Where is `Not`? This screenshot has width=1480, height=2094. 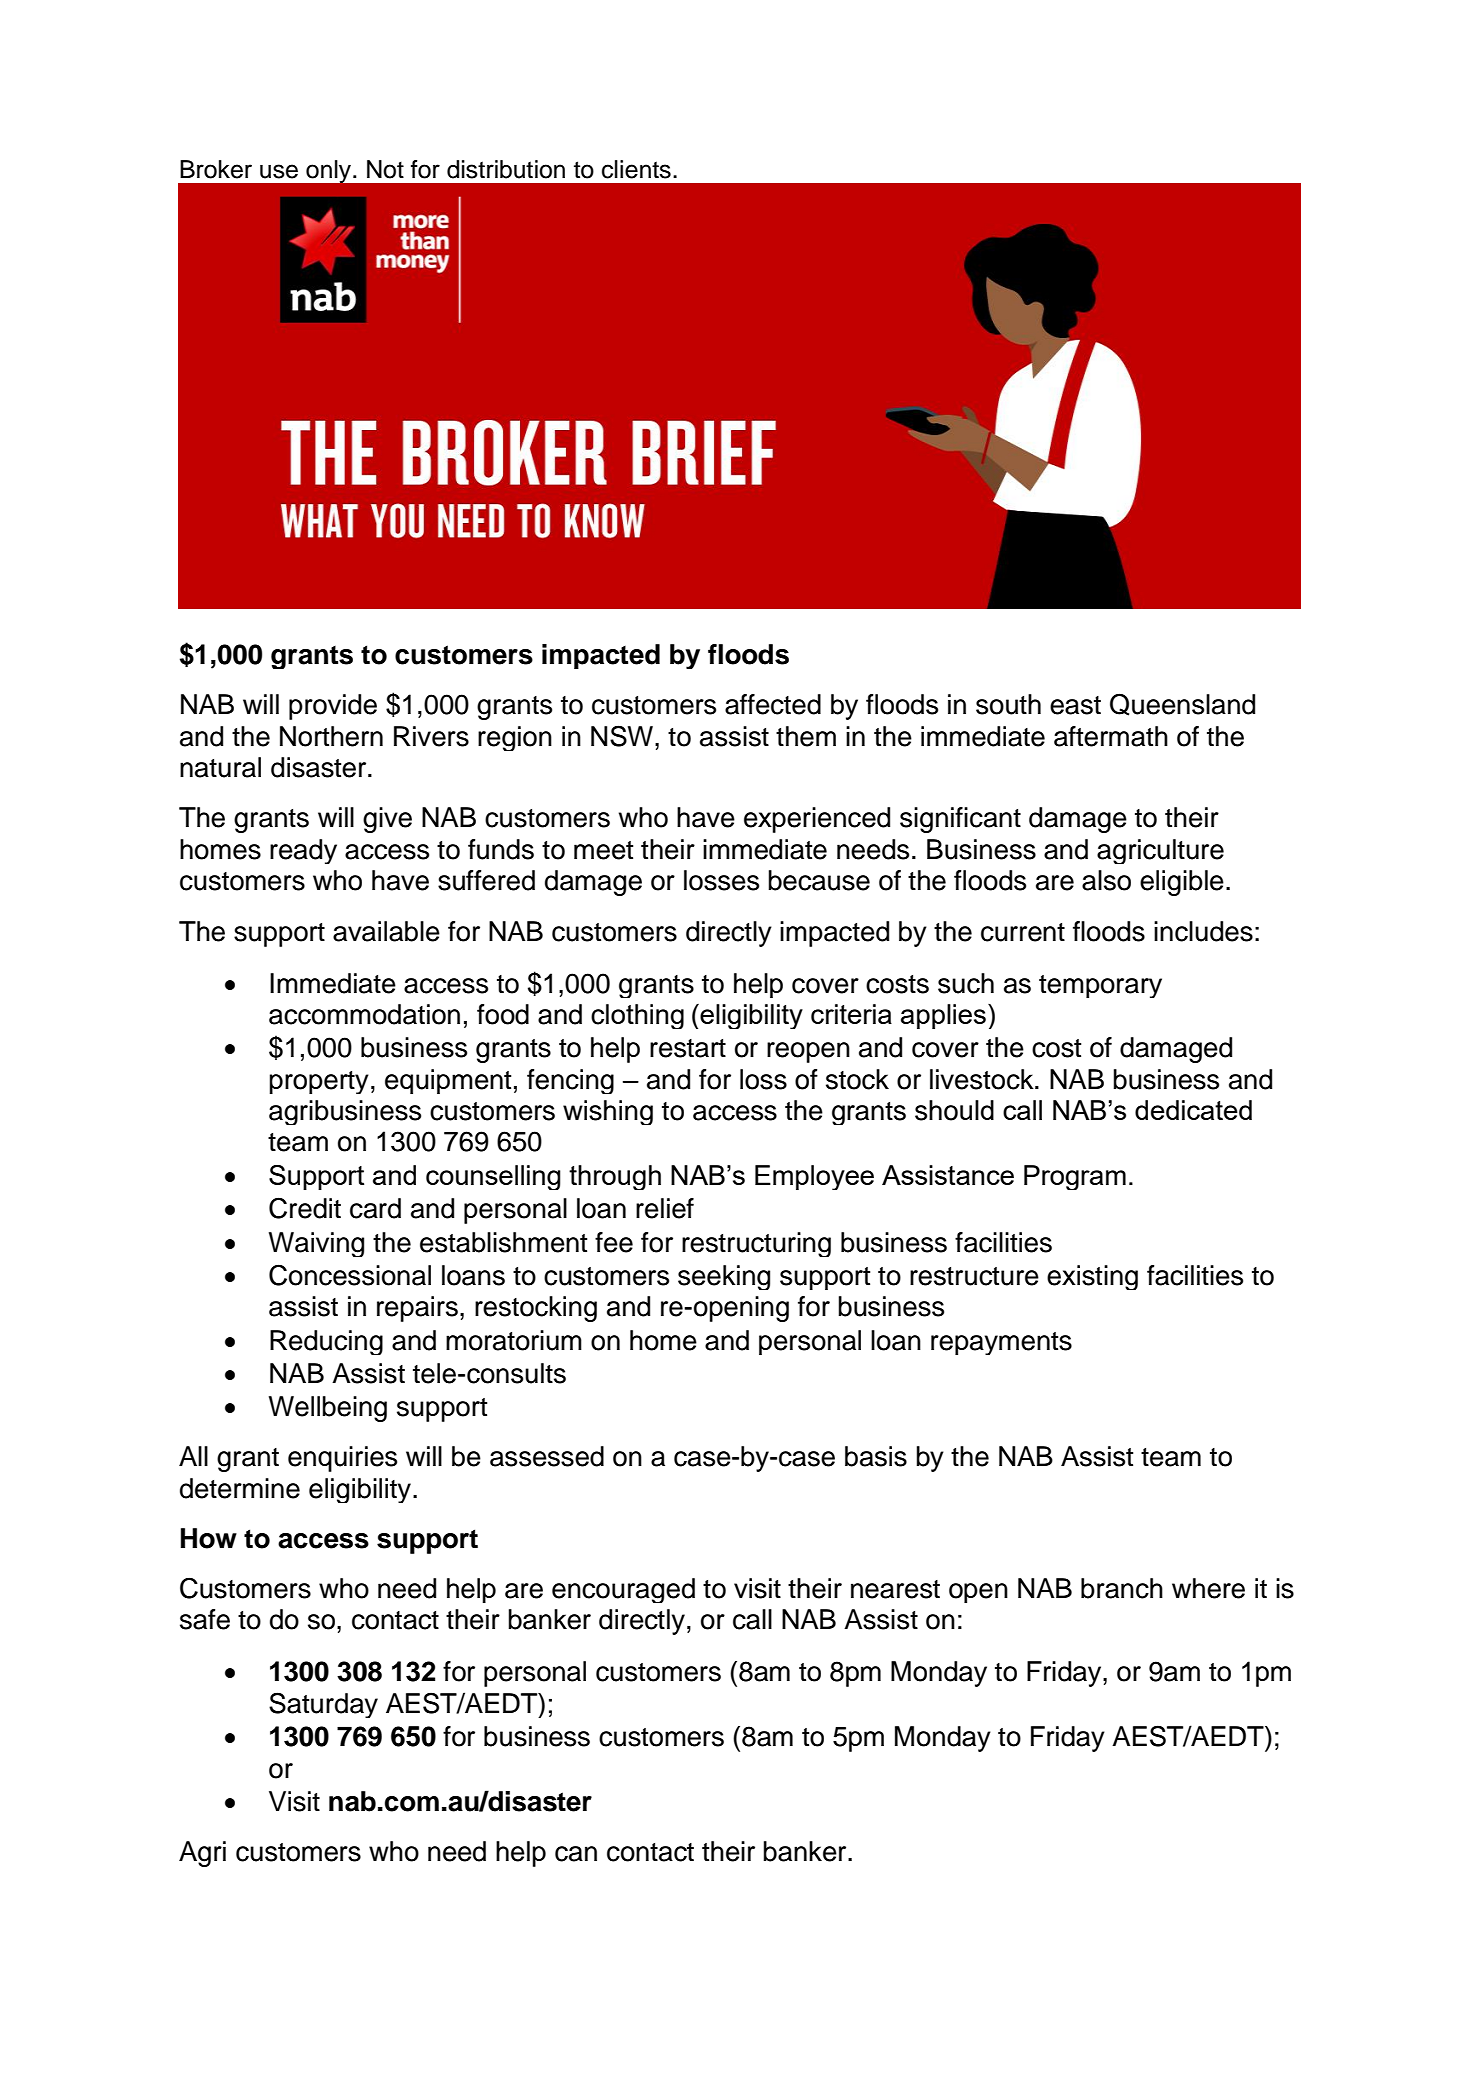
Not is located at coordinates (385, 169).
